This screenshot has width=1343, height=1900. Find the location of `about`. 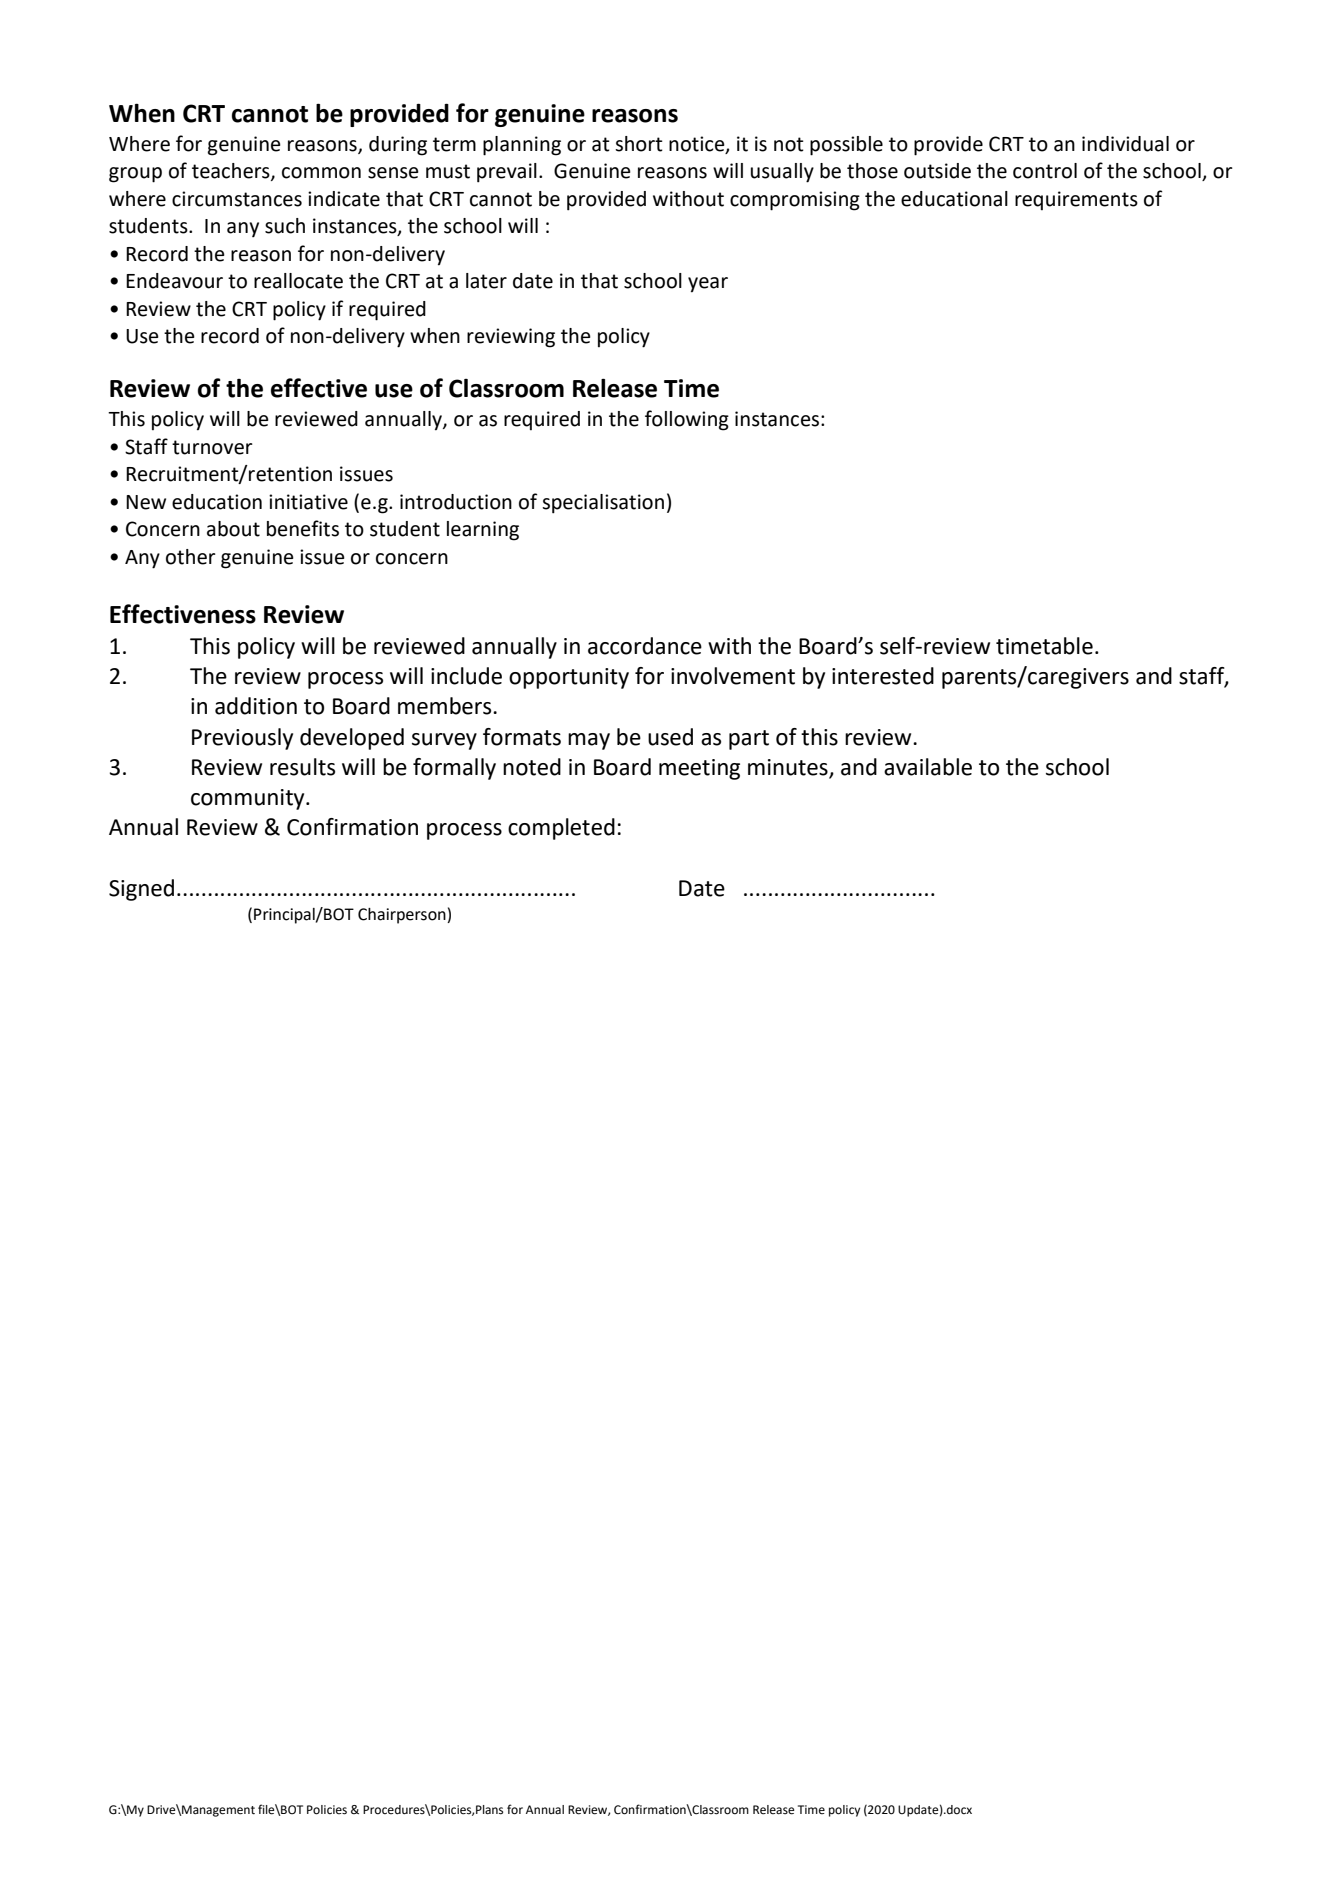

about is located at coordinates (233, 529).
